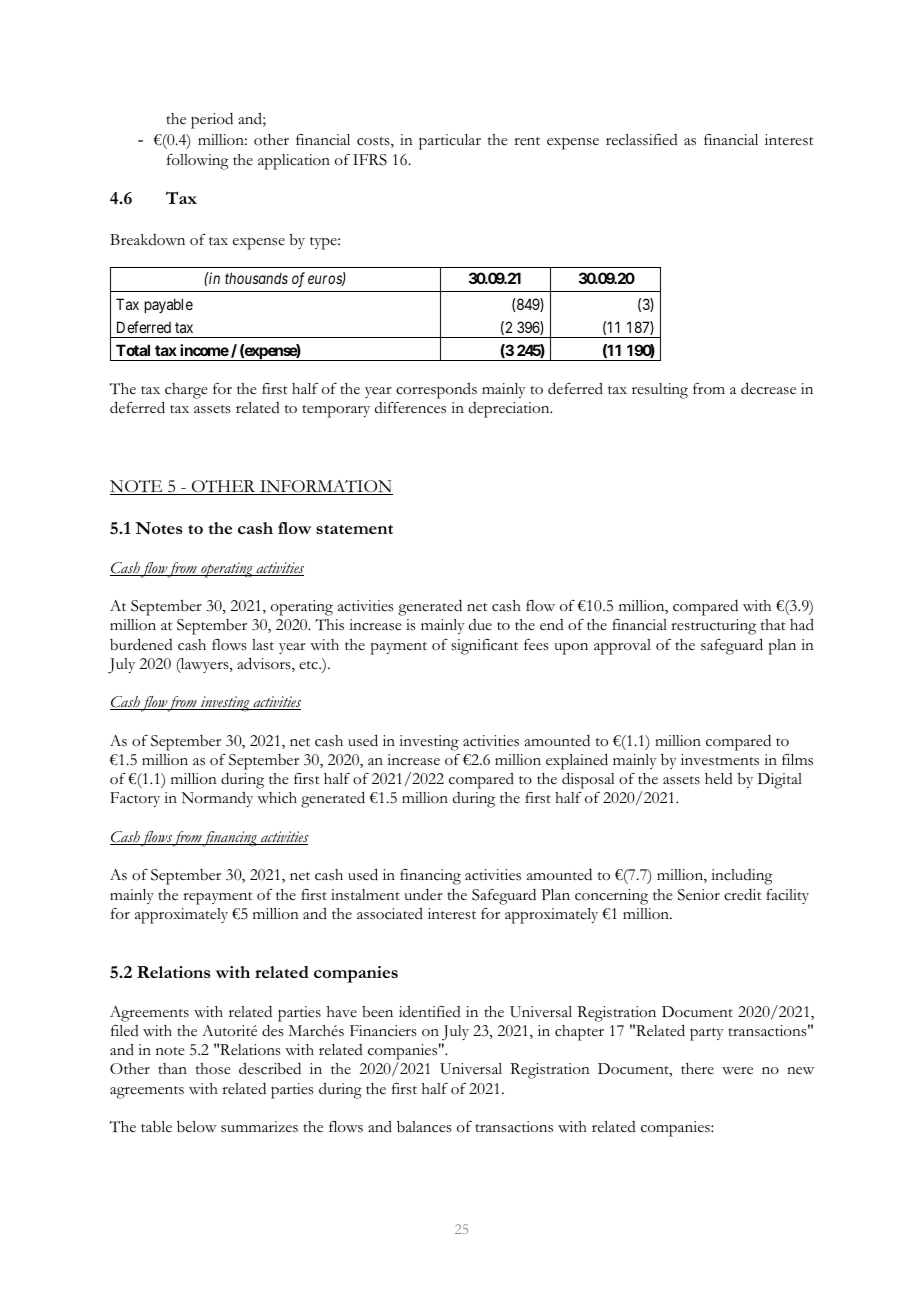 The width and height of the screenshot is (924, 1308). I want to click on under, so click(423, 894).
